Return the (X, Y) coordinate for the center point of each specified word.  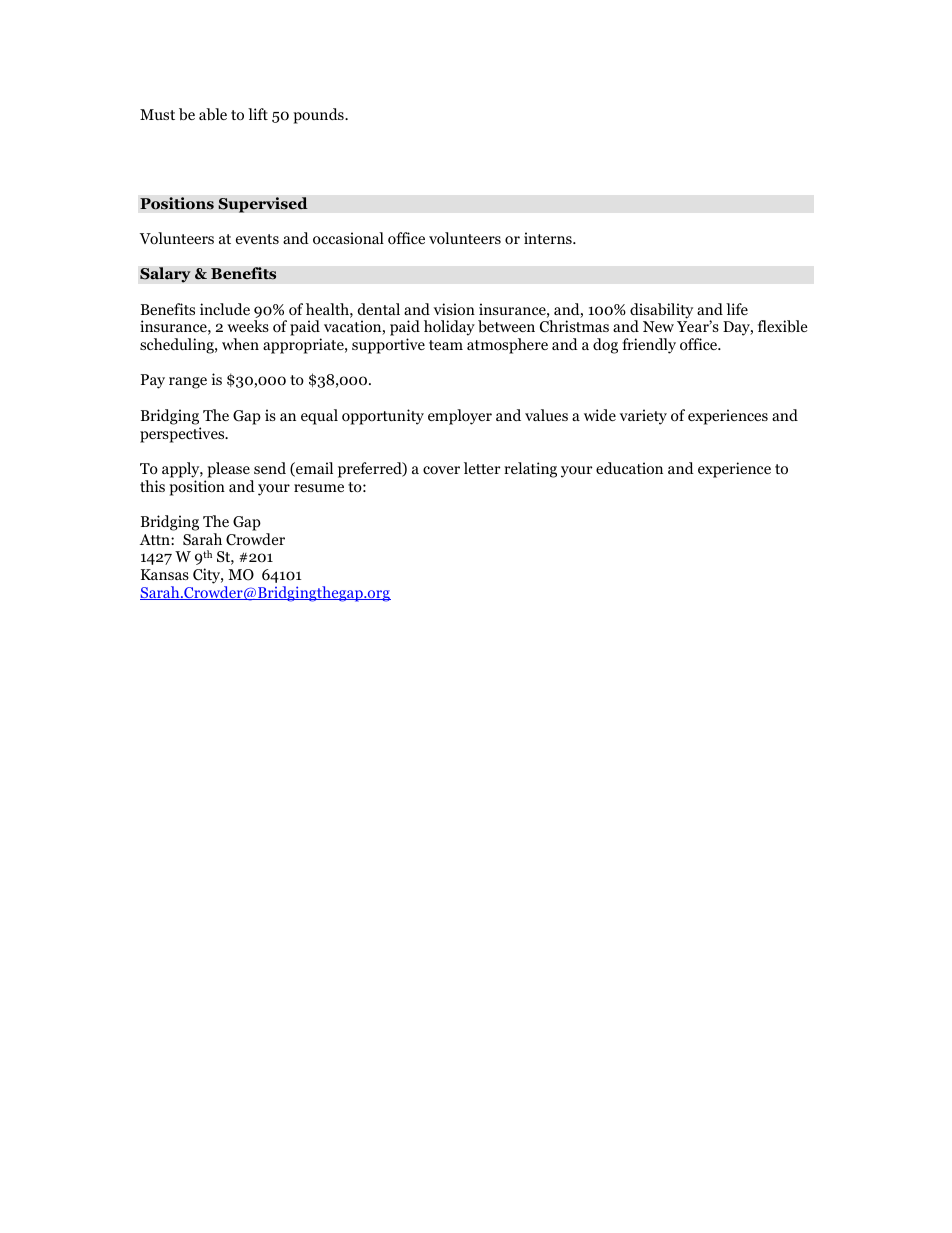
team (446, 345)
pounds (319, 116)
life (737, 309)
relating (530, 470)
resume (319, 488)
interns (549, 238)
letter (482, 468)
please (228, 470)
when (240, 344)
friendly (649, 346)
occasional (348, 238)
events (257, 239)
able (213, 114)
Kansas (165, 574)
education (629, 468)
